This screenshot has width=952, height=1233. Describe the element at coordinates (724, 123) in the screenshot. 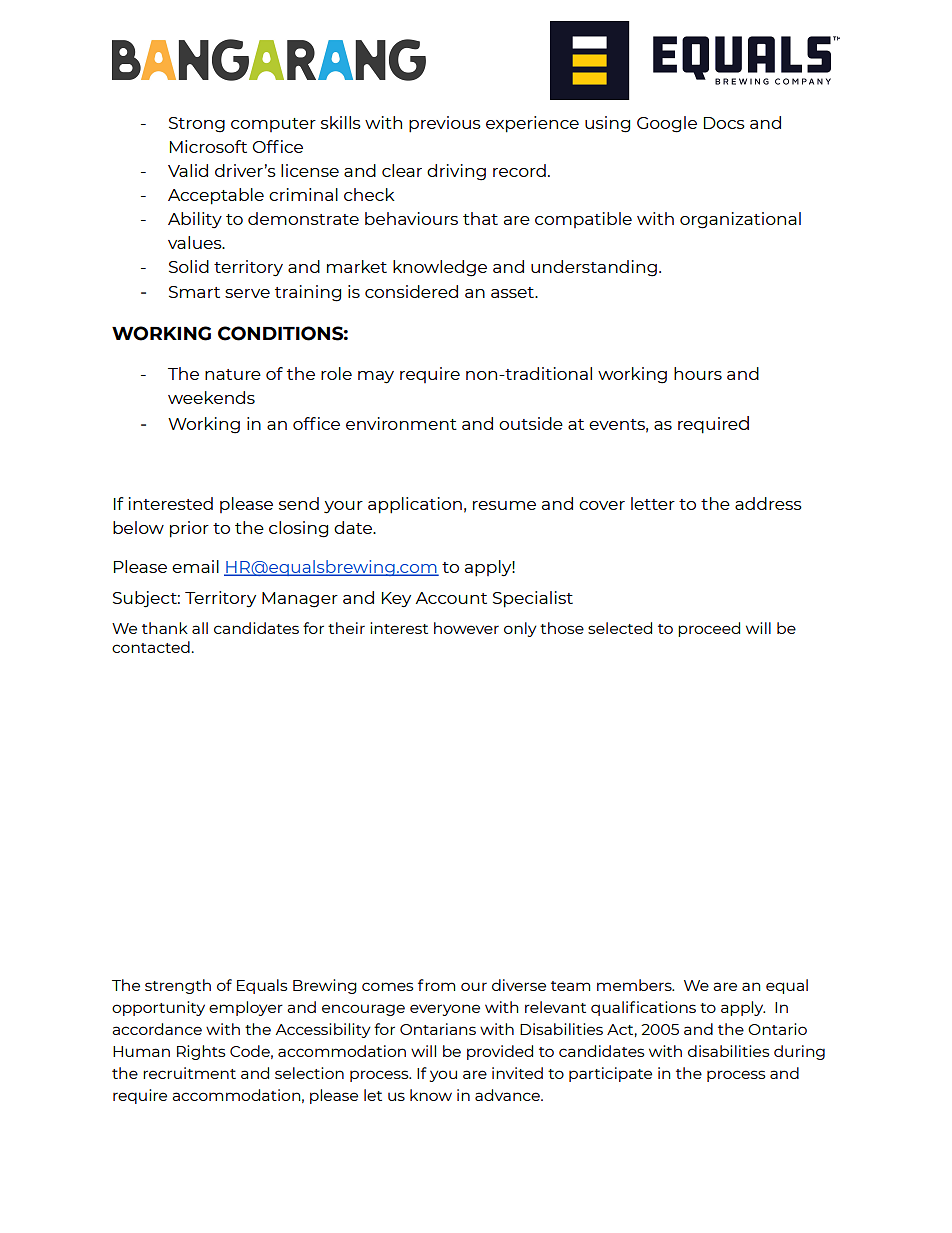

I see `Docs` at that location.
